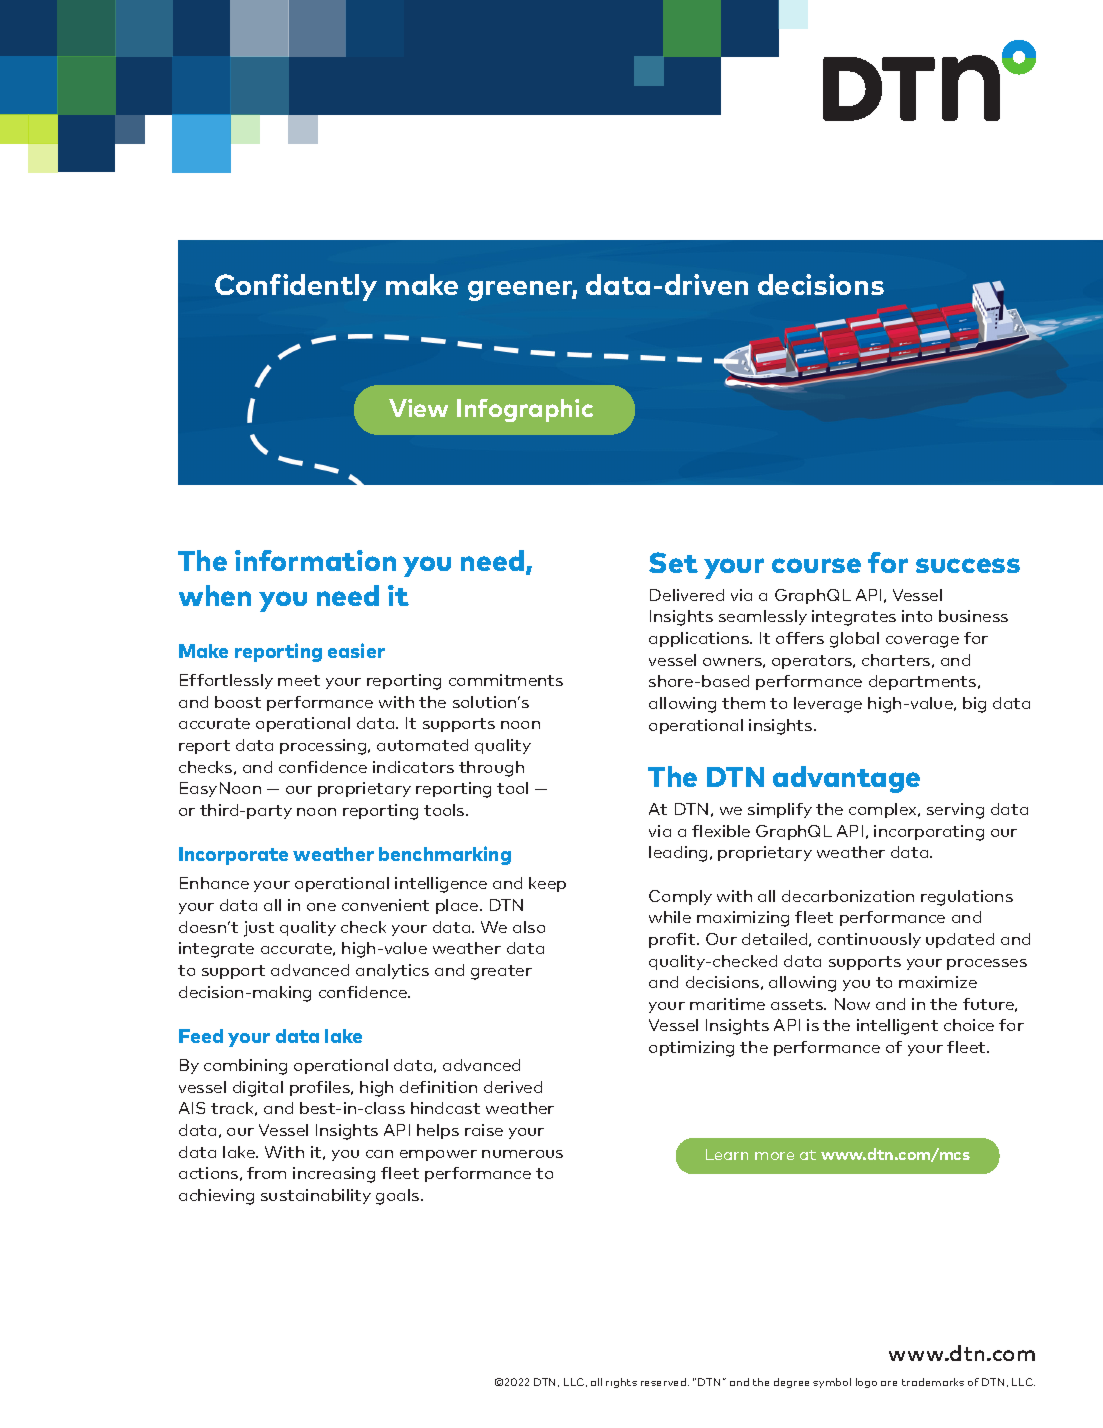 The width and height of the page is (1103, 1428). I want to click on sustainability, so click(316, 1196).
